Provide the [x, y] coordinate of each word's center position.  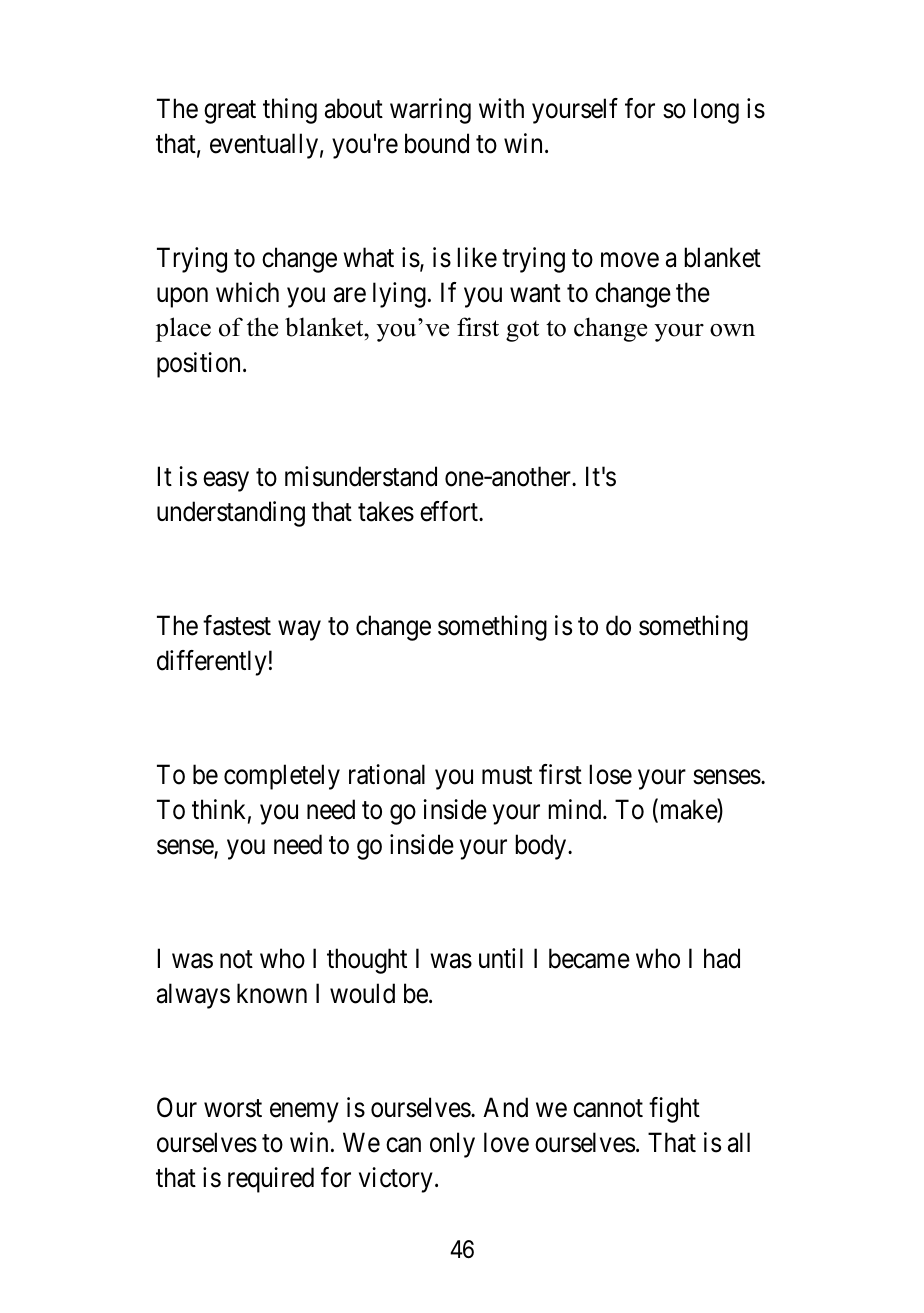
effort [450, 511]
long [716, 111]
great [230, 112]
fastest [237, 625]
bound [437, 143]
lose [611, 774]
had [722, 958]
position [198, 365]
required [271, 1180]
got [522, 331]
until [501, 958]
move [630, 260]
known [272, 993]
